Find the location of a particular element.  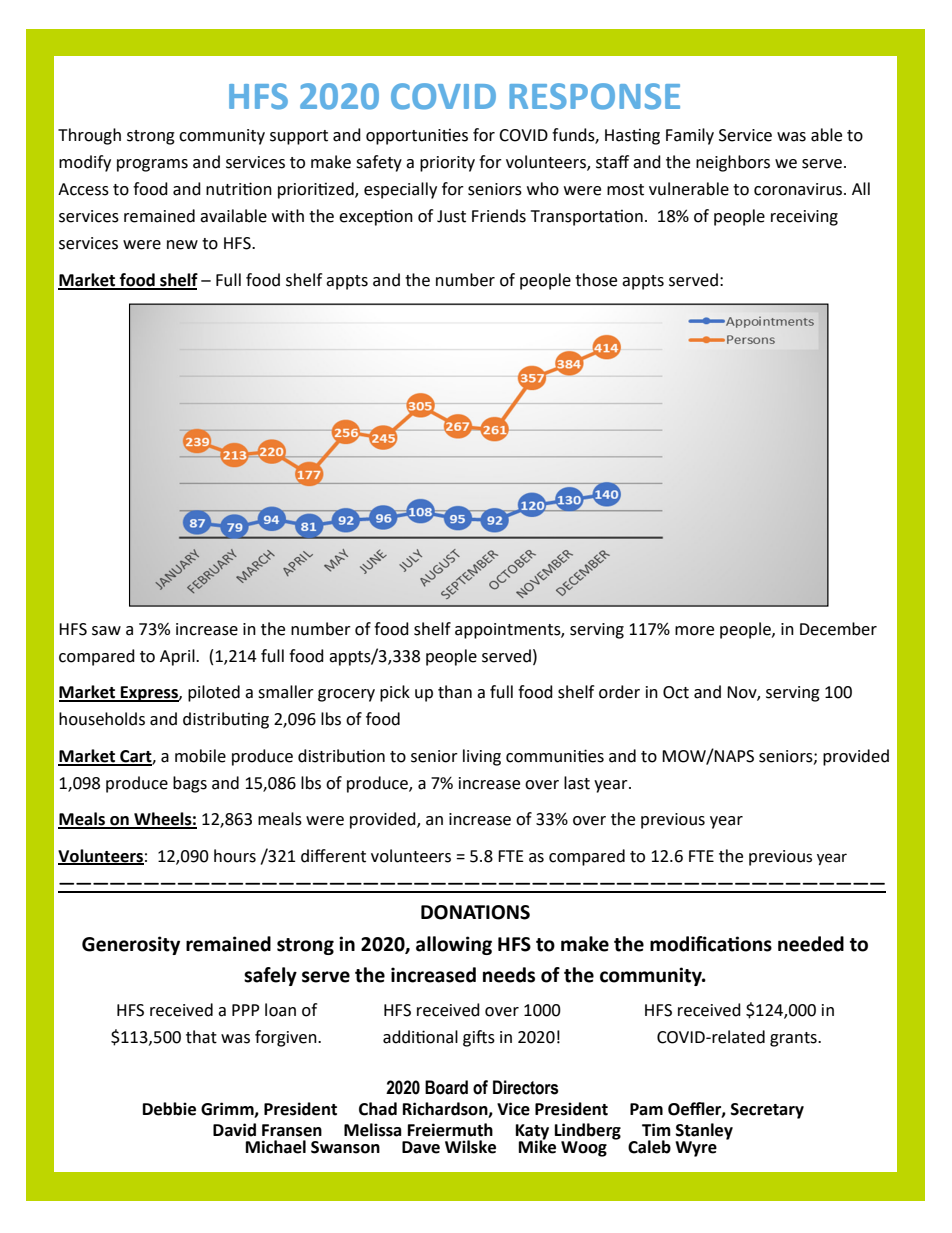

neighbors is located at coordinates (733, 163).
